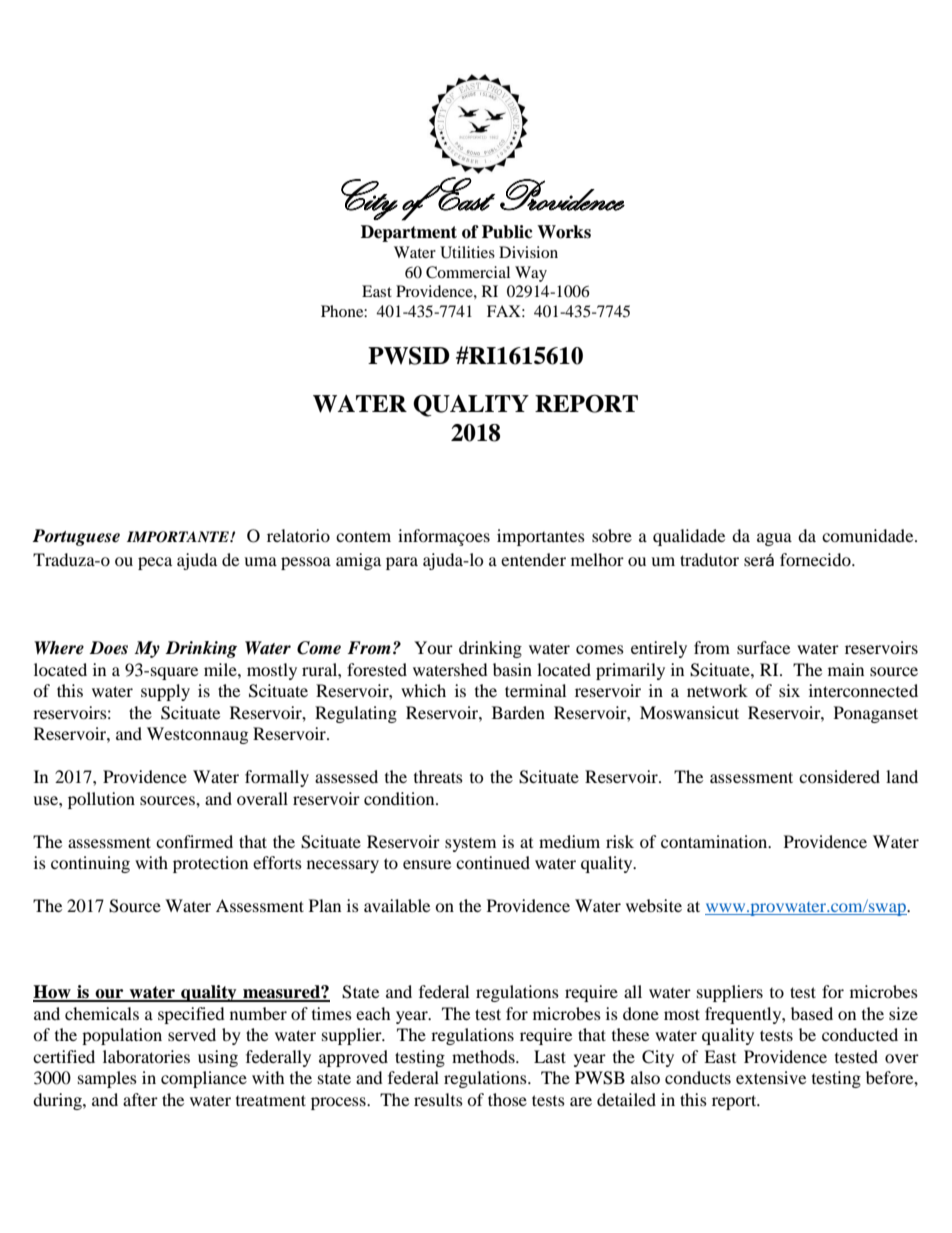  What do you see at coordinates (467, 252) in the screenshot?
I see `Utilities` at bounding box center [467, 252].
